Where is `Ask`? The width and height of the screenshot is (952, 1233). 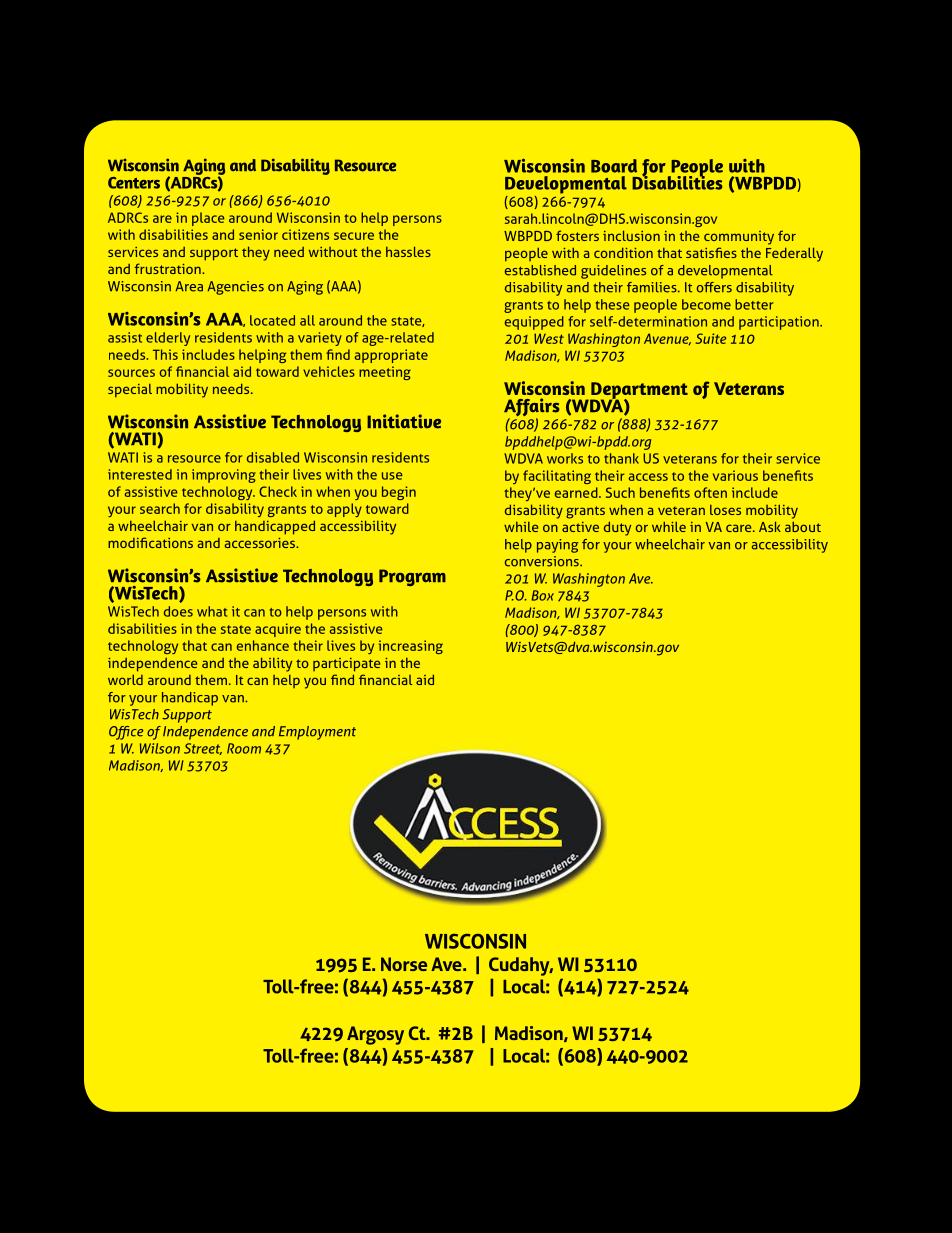 Ask is located at coordinates (770, 526).
